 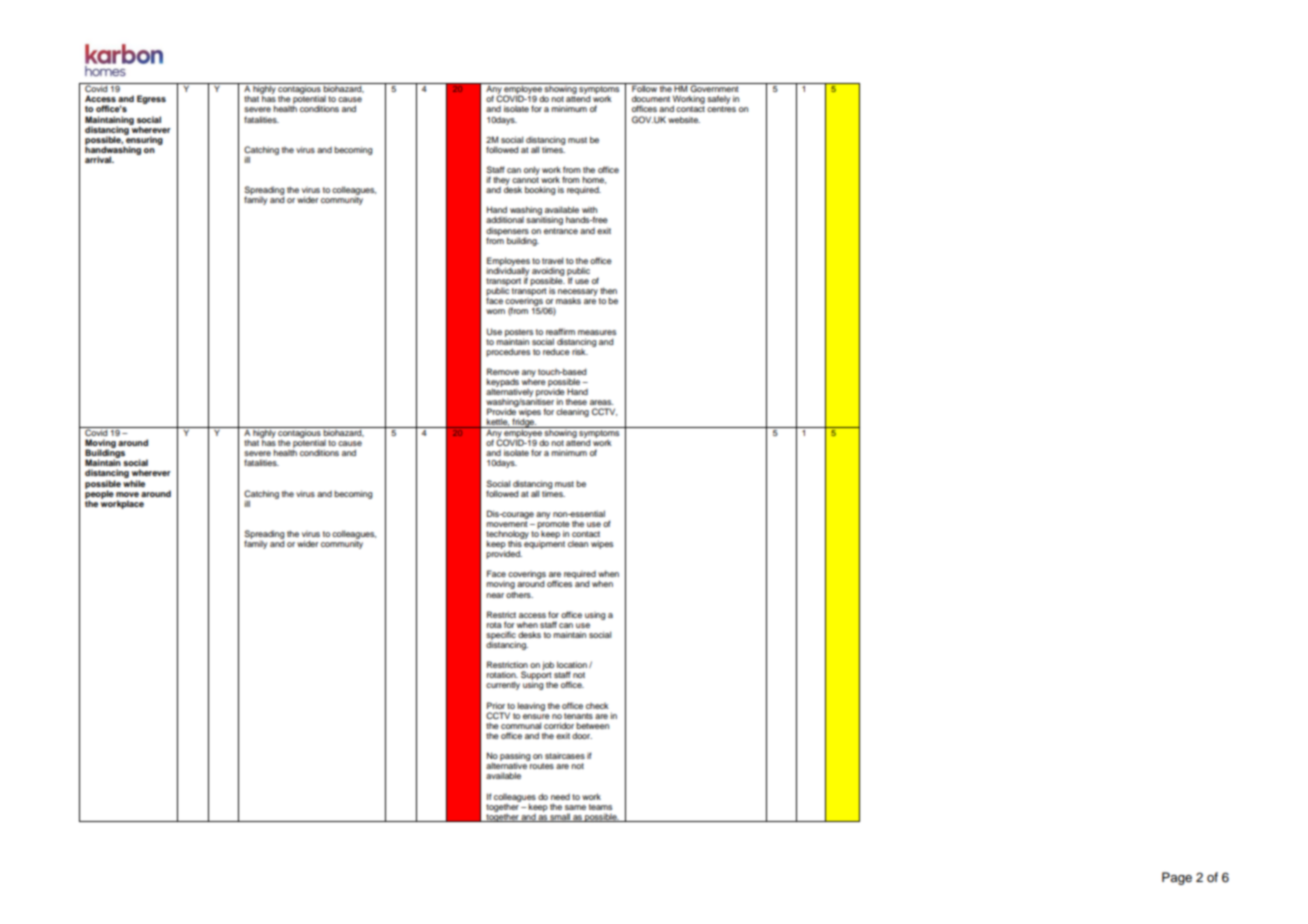 I want to click on small, so click(x=560, y=817).
